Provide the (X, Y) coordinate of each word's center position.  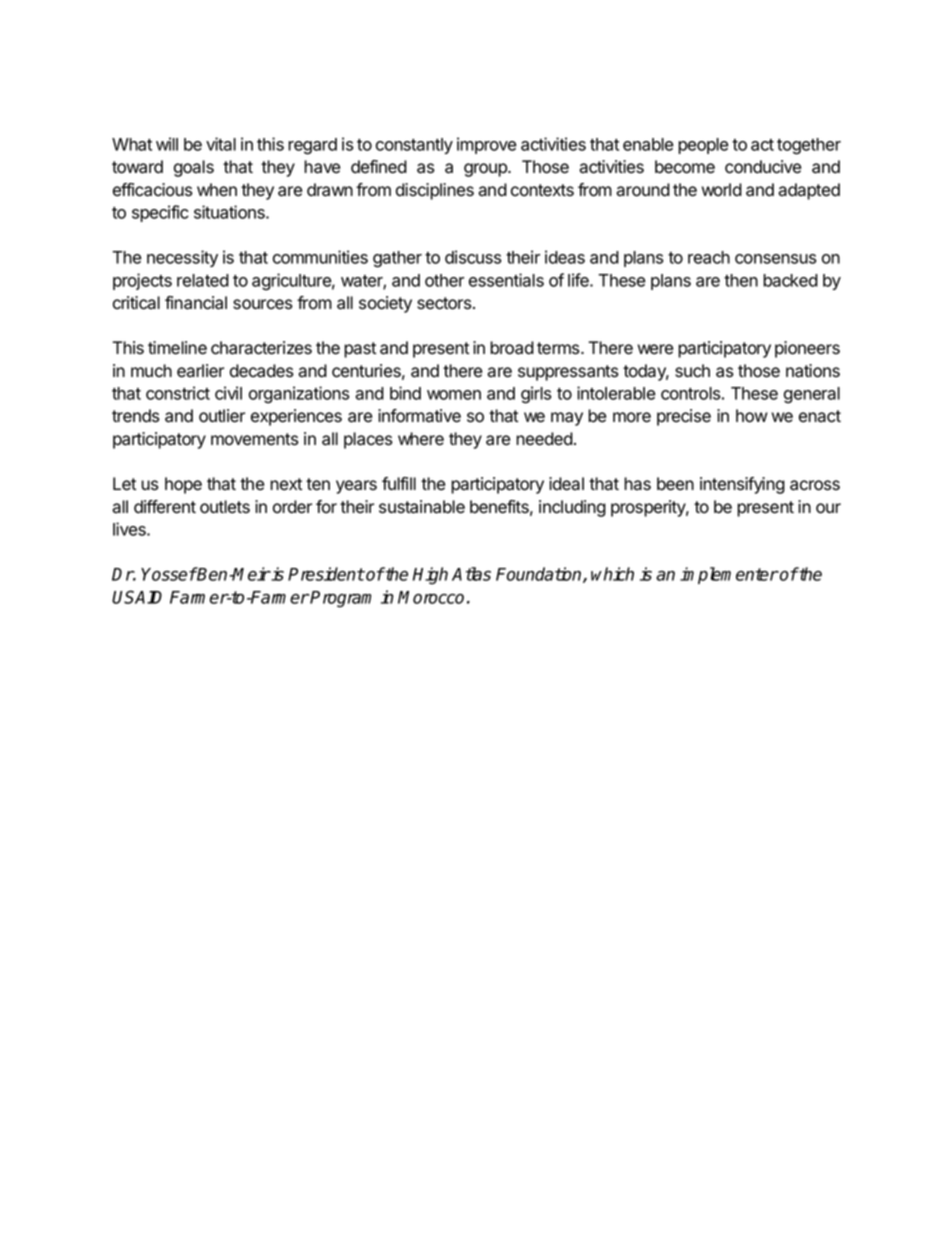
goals (194, 168)
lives (130, 529)
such (692, 371)
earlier (200, 371)
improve (487, 145)
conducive (763, 167)
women (454, 395)
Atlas (471, 574)
